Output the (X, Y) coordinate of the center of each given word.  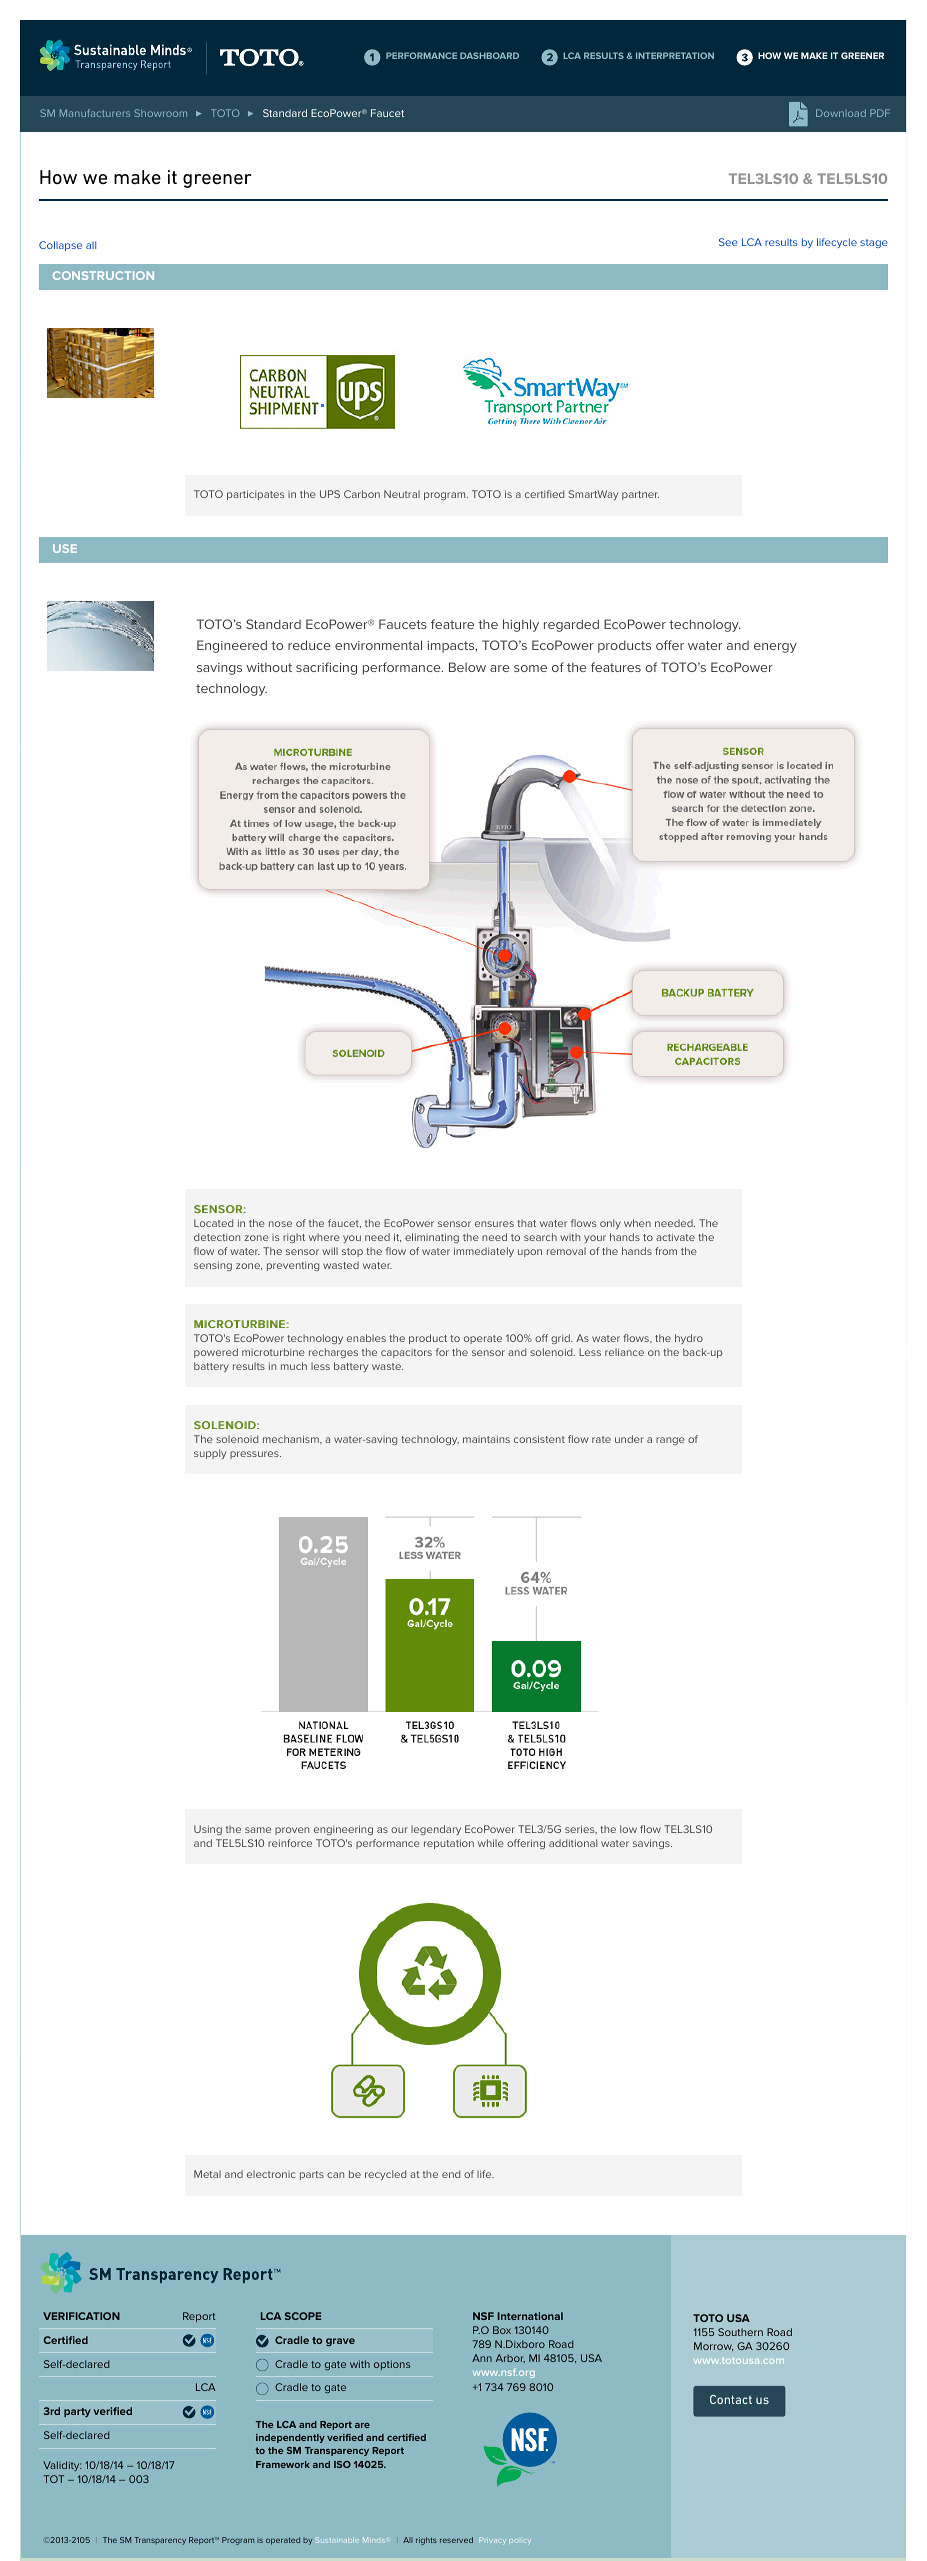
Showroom (160, 113)
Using (208, 1830)
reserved (456, 2540)
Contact (731, 2399)
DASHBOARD (489, 55)
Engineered (232, 646)
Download (841, 113)
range (670, 1441)
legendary (436, 1830)
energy (775, 648)
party (77, 2412)
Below (467, 667)
